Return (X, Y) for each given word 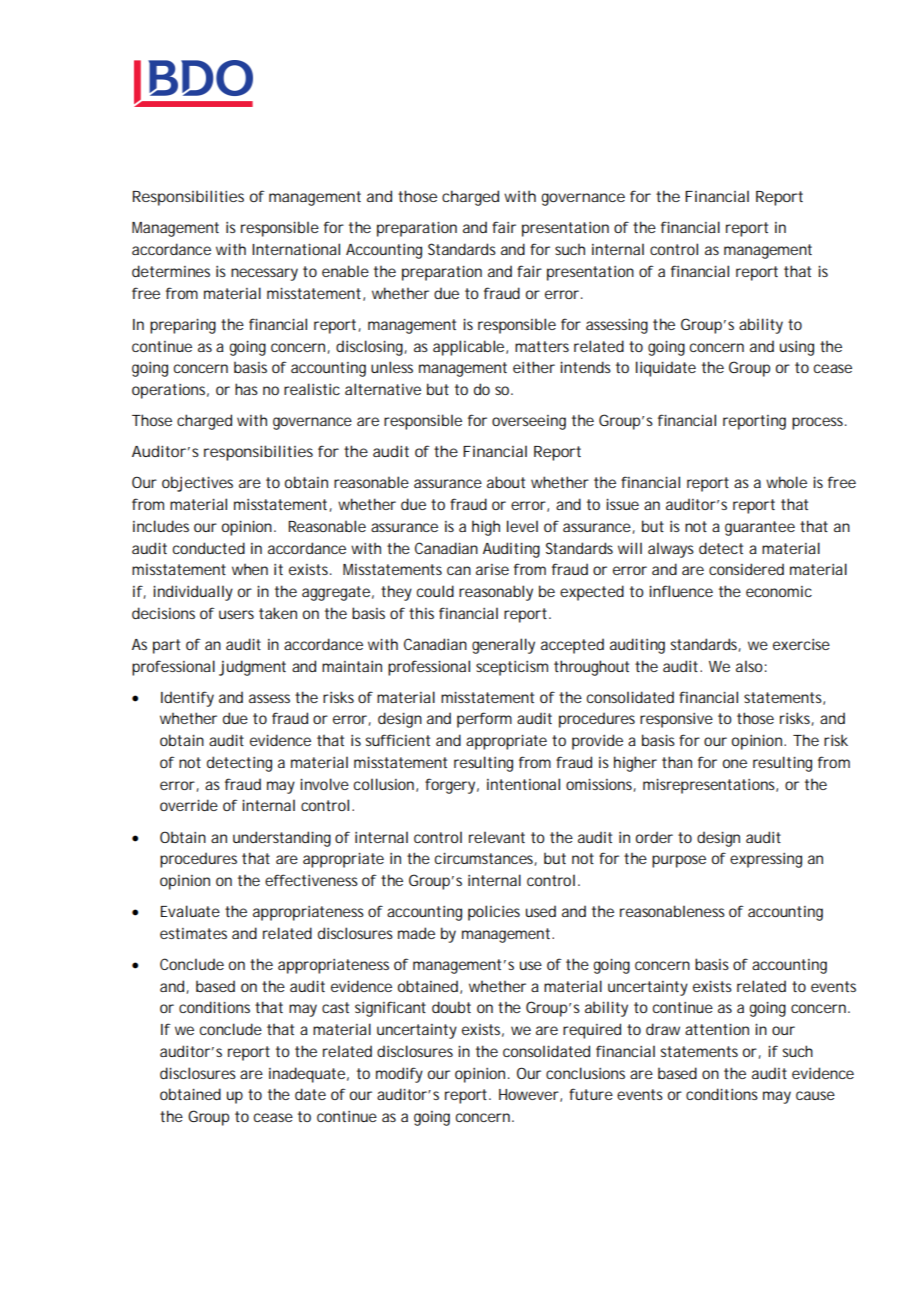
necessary (264, 274)
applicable (470, 348)
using (797, 348)
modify (399, 1075)
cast (335, 1007)
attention (717, 1029)
